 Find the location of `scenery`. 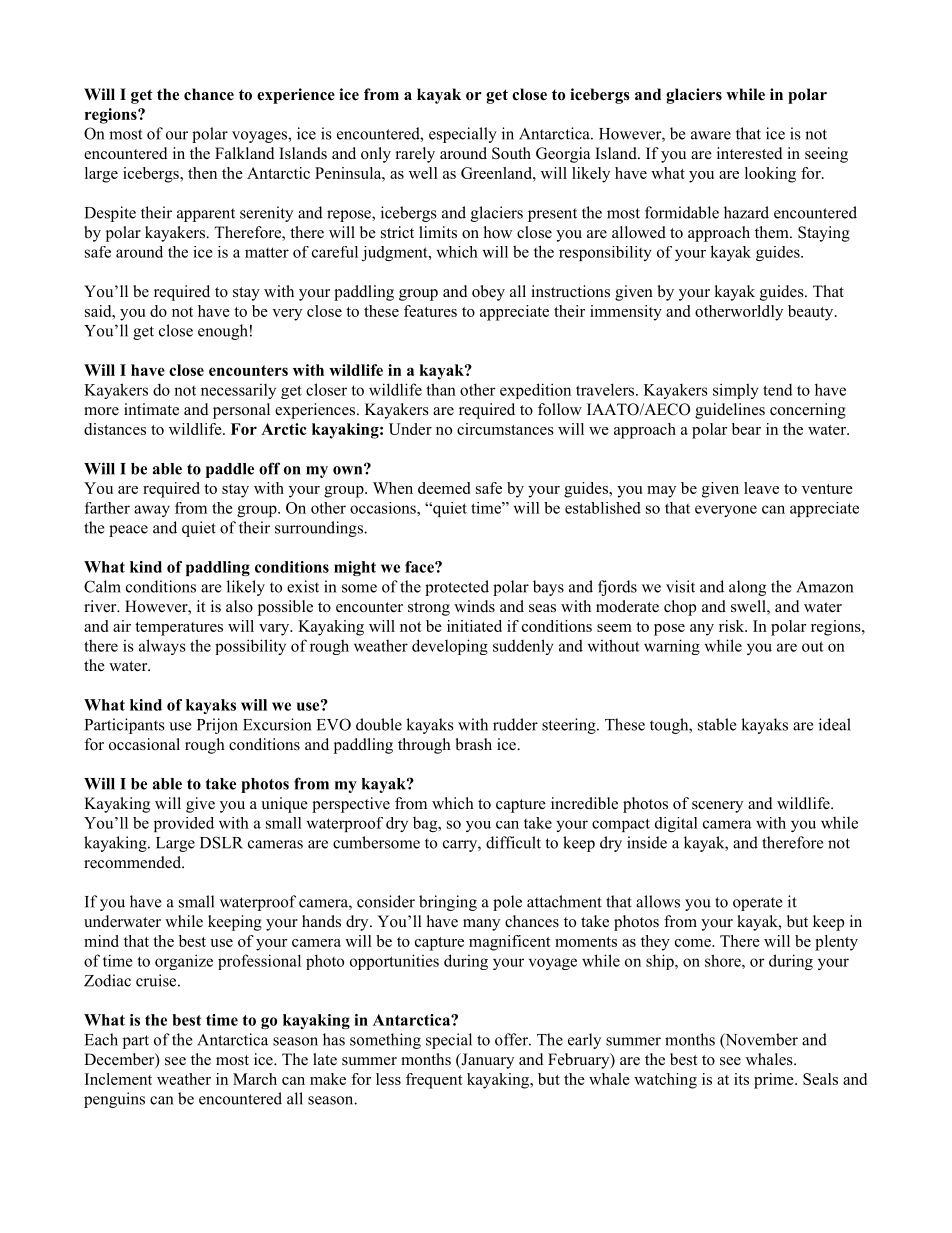

scenery is located at coordinates (717, 807).
